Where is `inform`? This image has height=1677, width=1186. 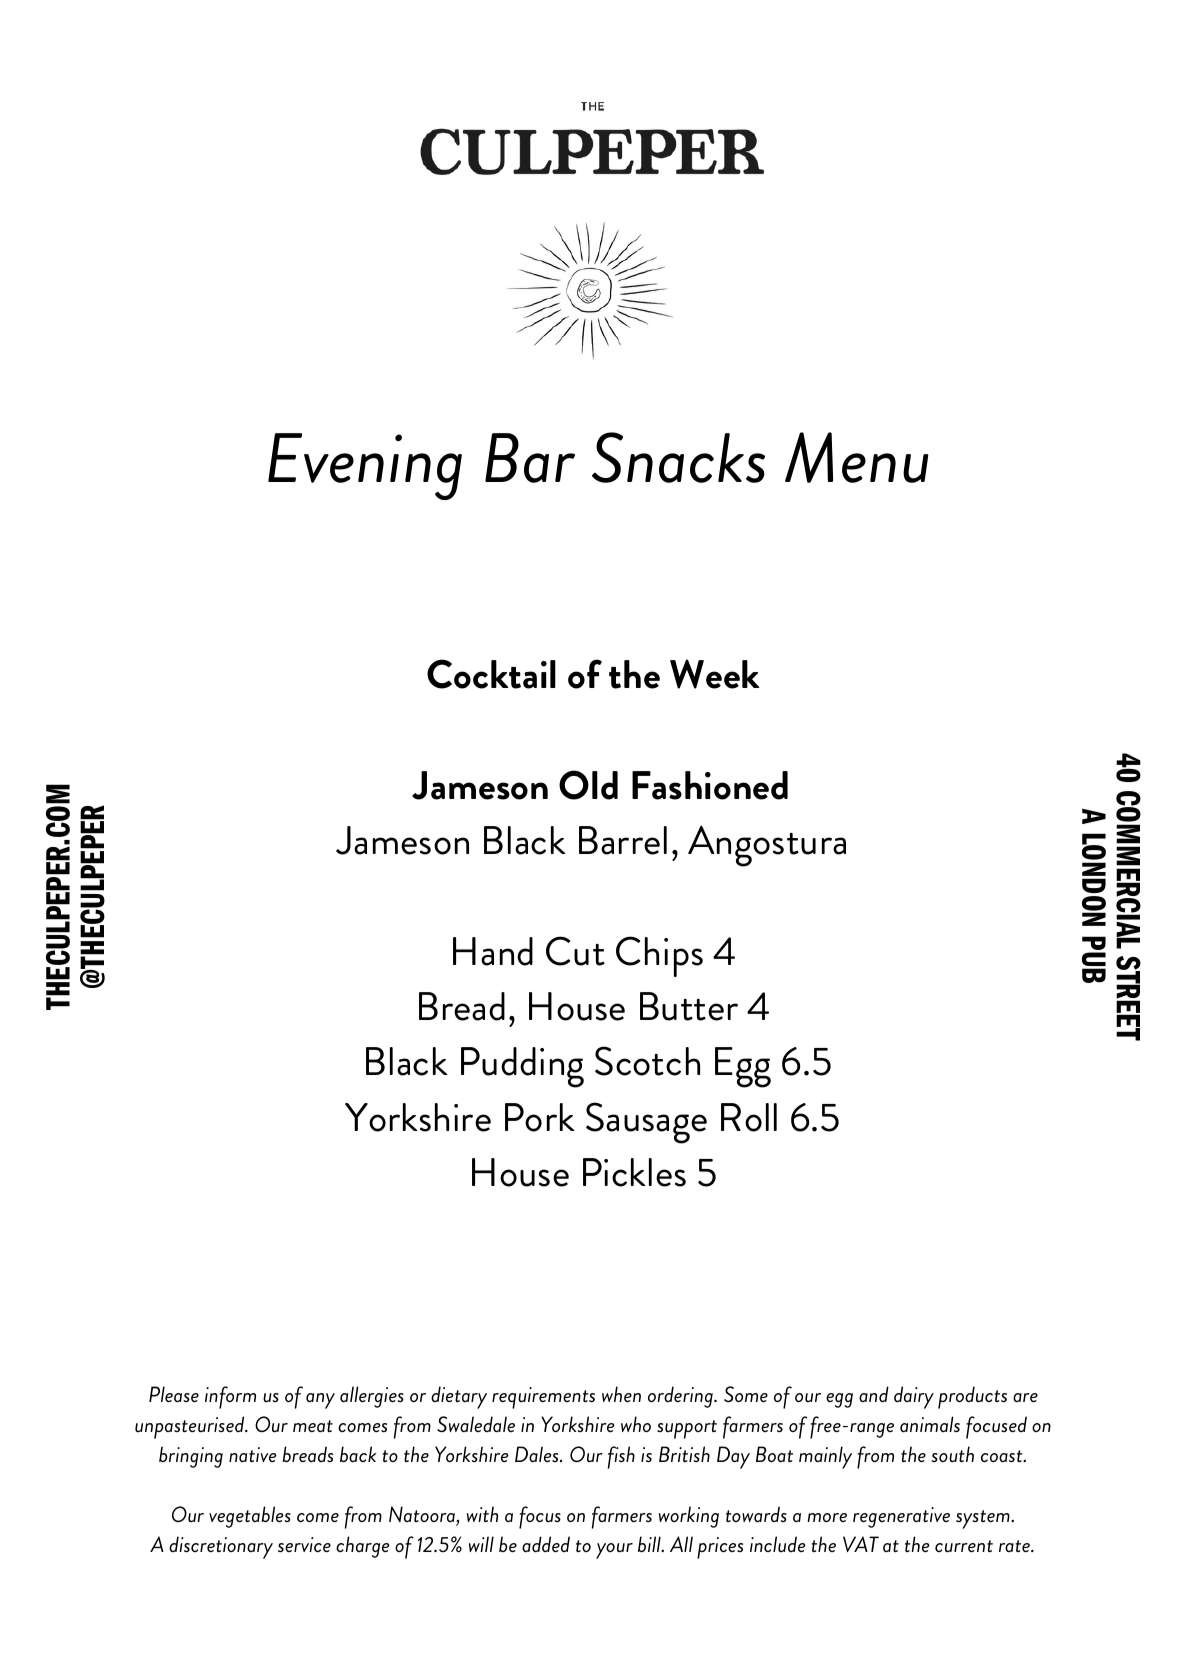 inform is located at coordinates (230, 1397).
